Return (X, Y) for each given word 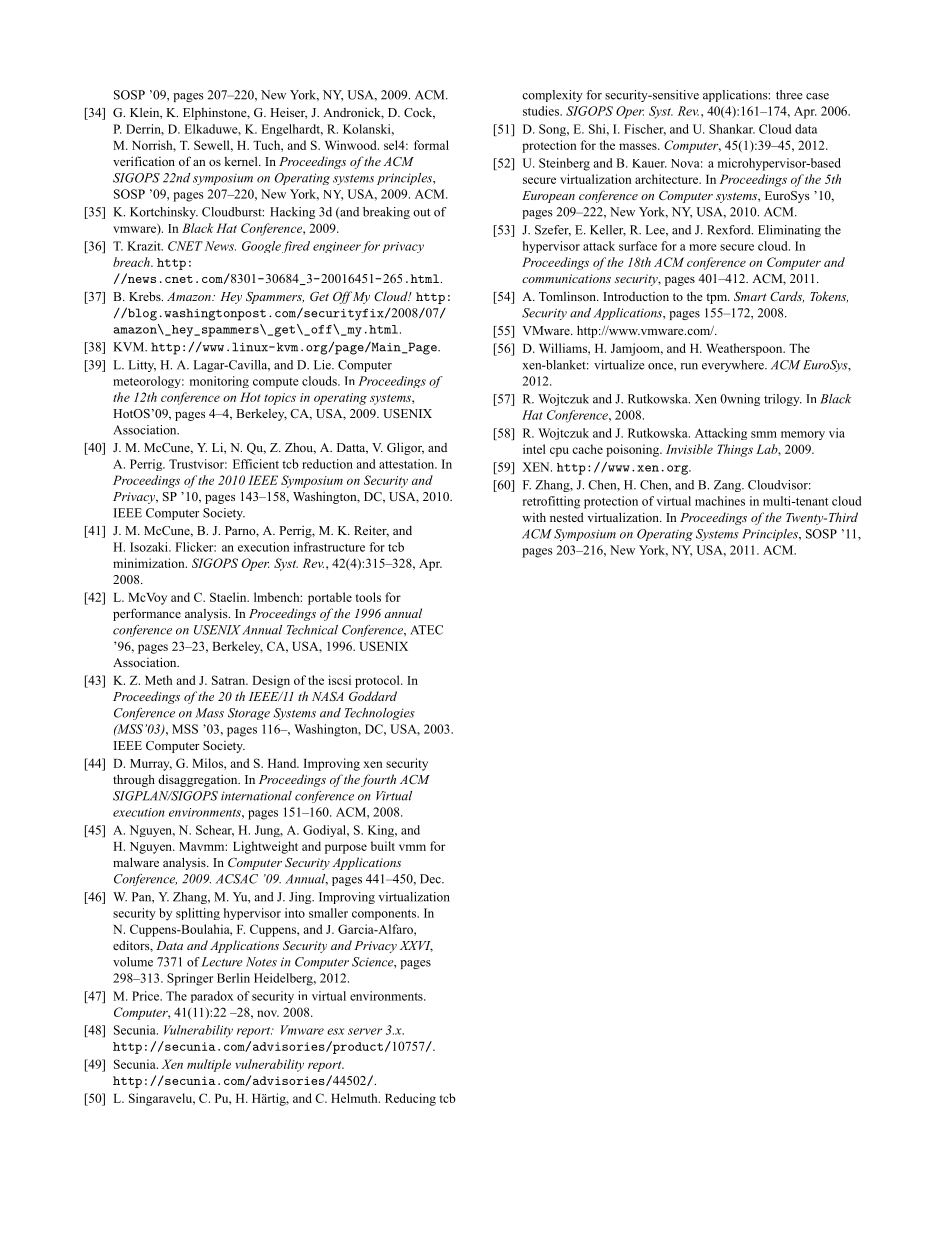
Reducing (410, 1099)
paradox (212, 997)
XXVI (416, 946)
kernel (242, 161)
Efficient (256, 464)
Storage (249, 714)
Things (735, 450)
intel (534, 449)
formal (431, 145)
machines (720, 501)
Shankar (732, 129)
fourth (378, 780)
